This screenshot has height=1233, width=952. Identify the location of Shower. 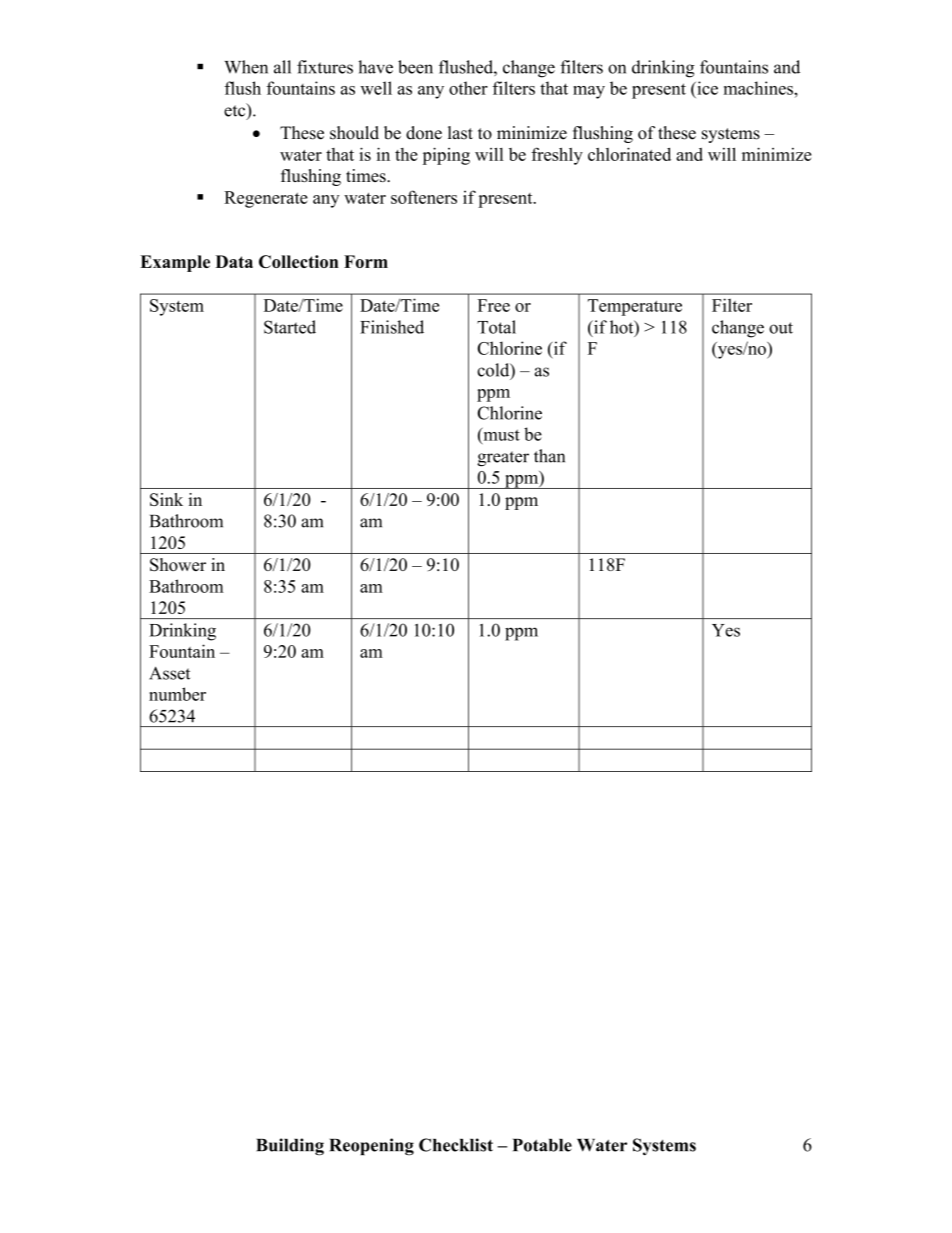
(178, 565).
